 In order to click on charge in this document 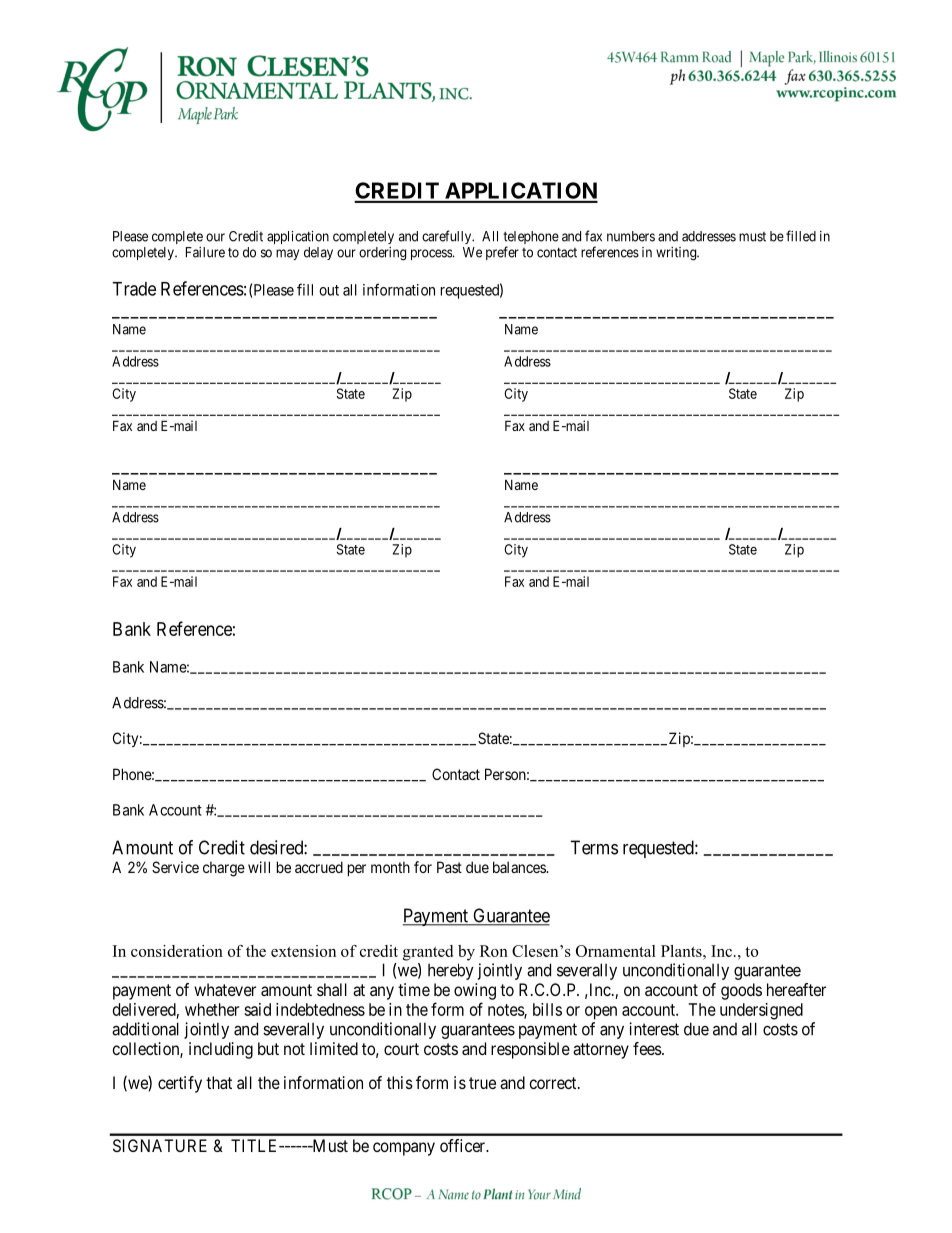, I will do `click(224, 869)`.
